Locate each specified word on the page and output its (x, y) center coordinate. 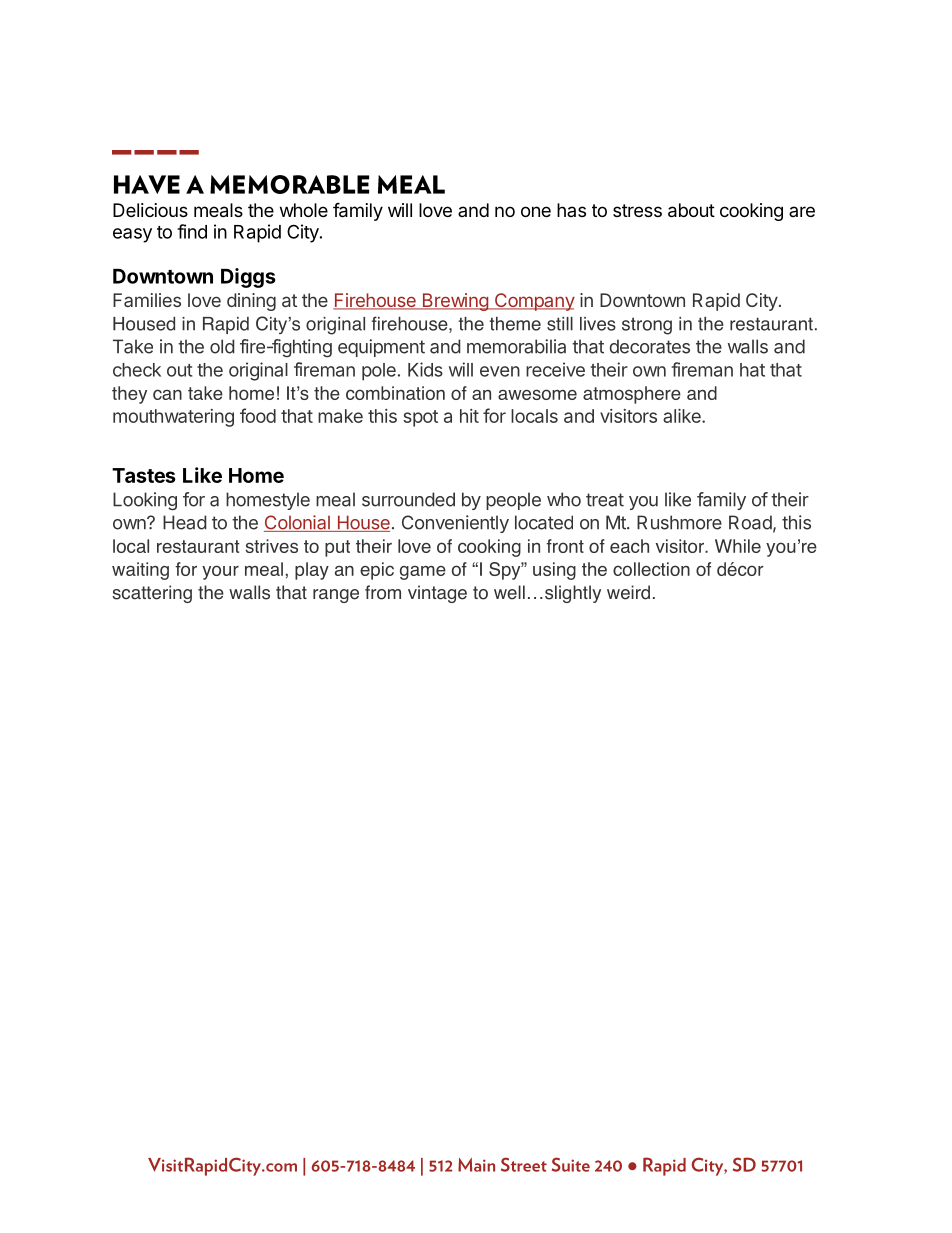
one (536, 211)
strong (647, 326)
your (220, 572)
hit (469, 416)
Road (750, 522)
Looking (145, 501)
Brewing (455, 302)
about (691, 210)
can (167, 394)
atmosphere (632, 395)
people (513, 501)
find (192, 231)
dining (251, 302)
